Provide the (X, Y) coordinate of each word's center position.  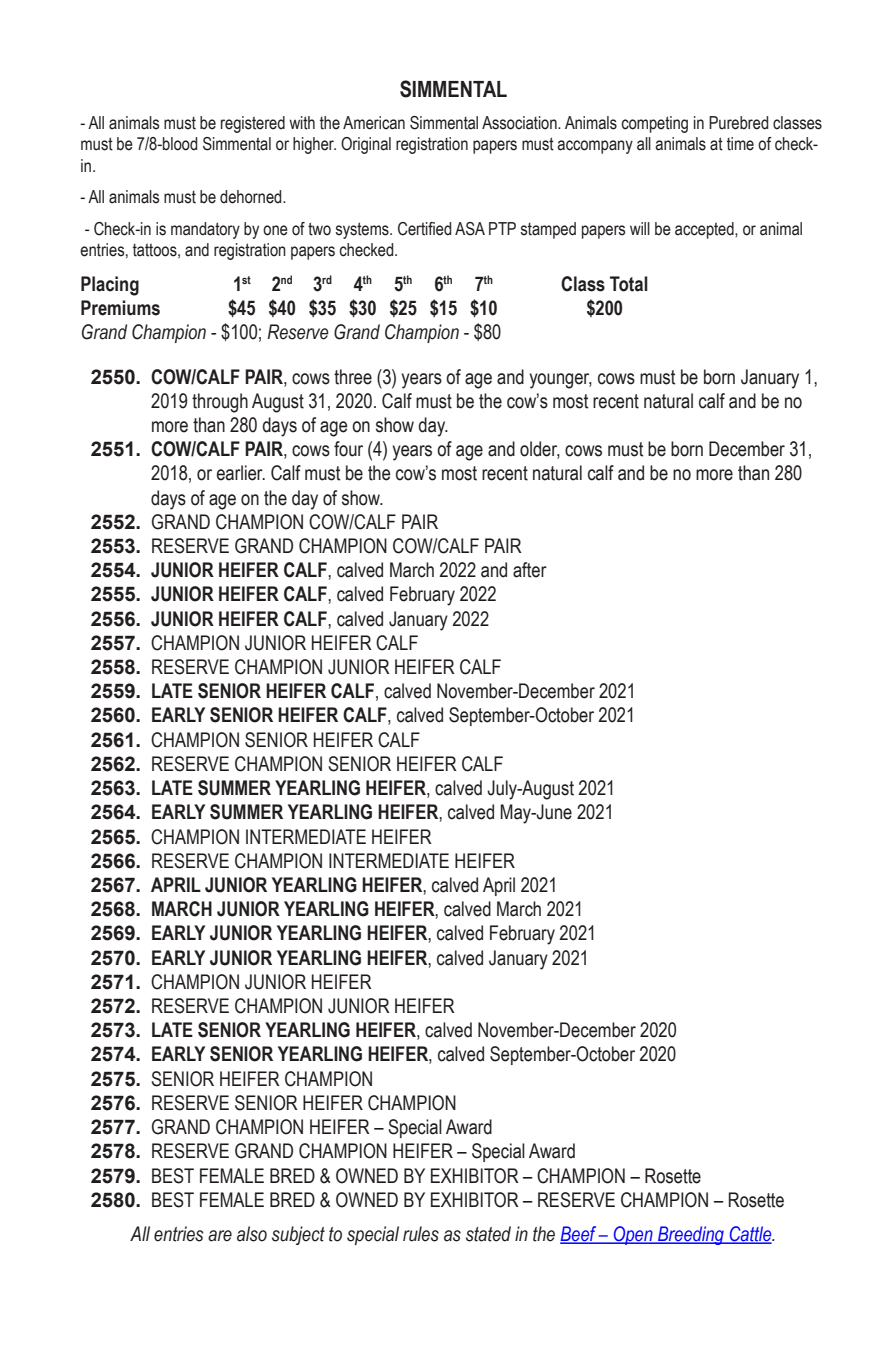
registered (253, 124)
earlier (241, 473)
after (530, 570)
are (220, 1236)
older (540, 450)
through (220, 403)
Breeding (691, 1235)
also (252, 1234)
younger (560, 381)
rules (421, 1234)
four (348, 449)
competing (655, 124)
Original (366, 145)
